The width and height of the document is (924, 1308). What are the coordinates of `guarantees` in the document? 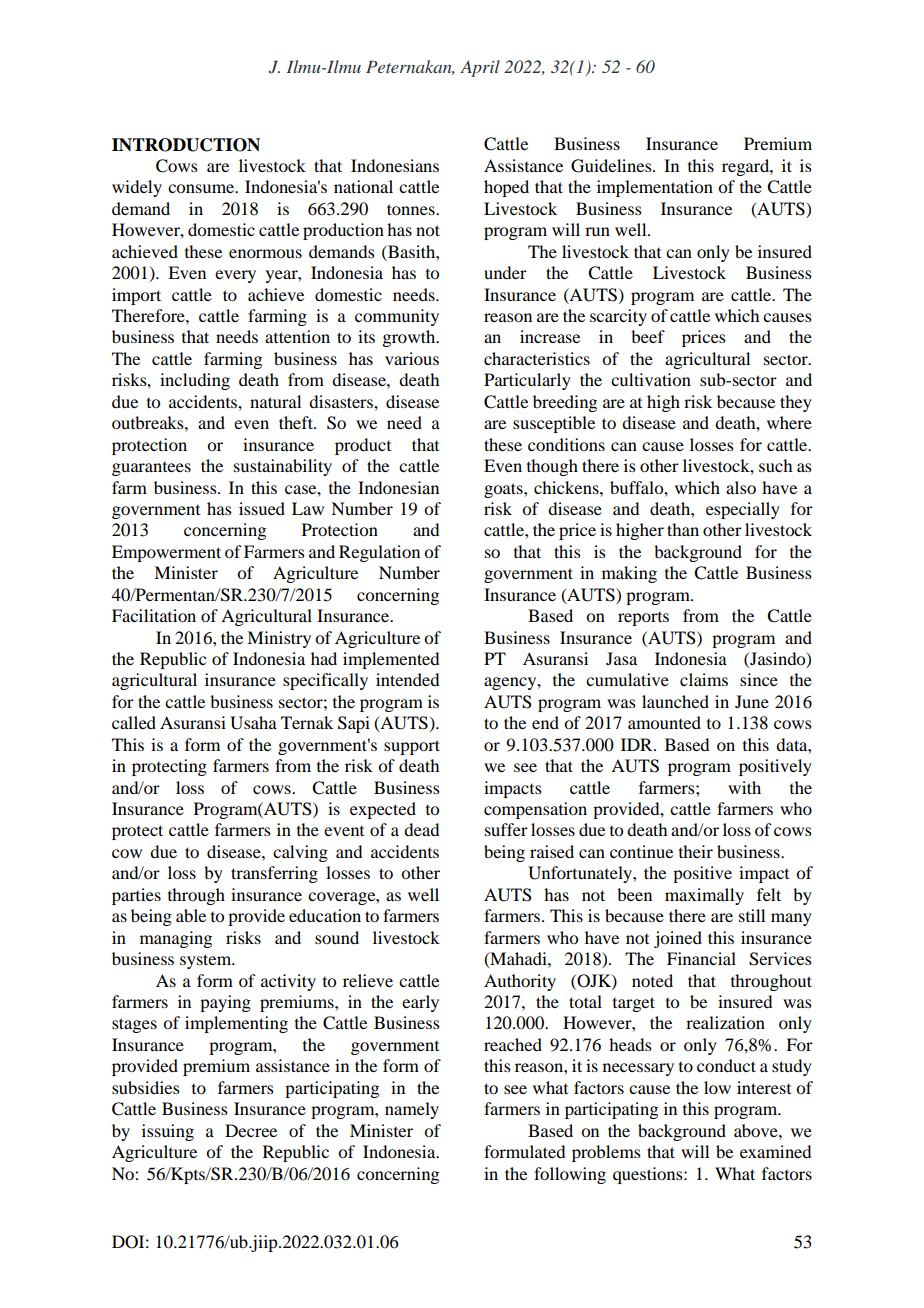 It's located at (151, 469).
